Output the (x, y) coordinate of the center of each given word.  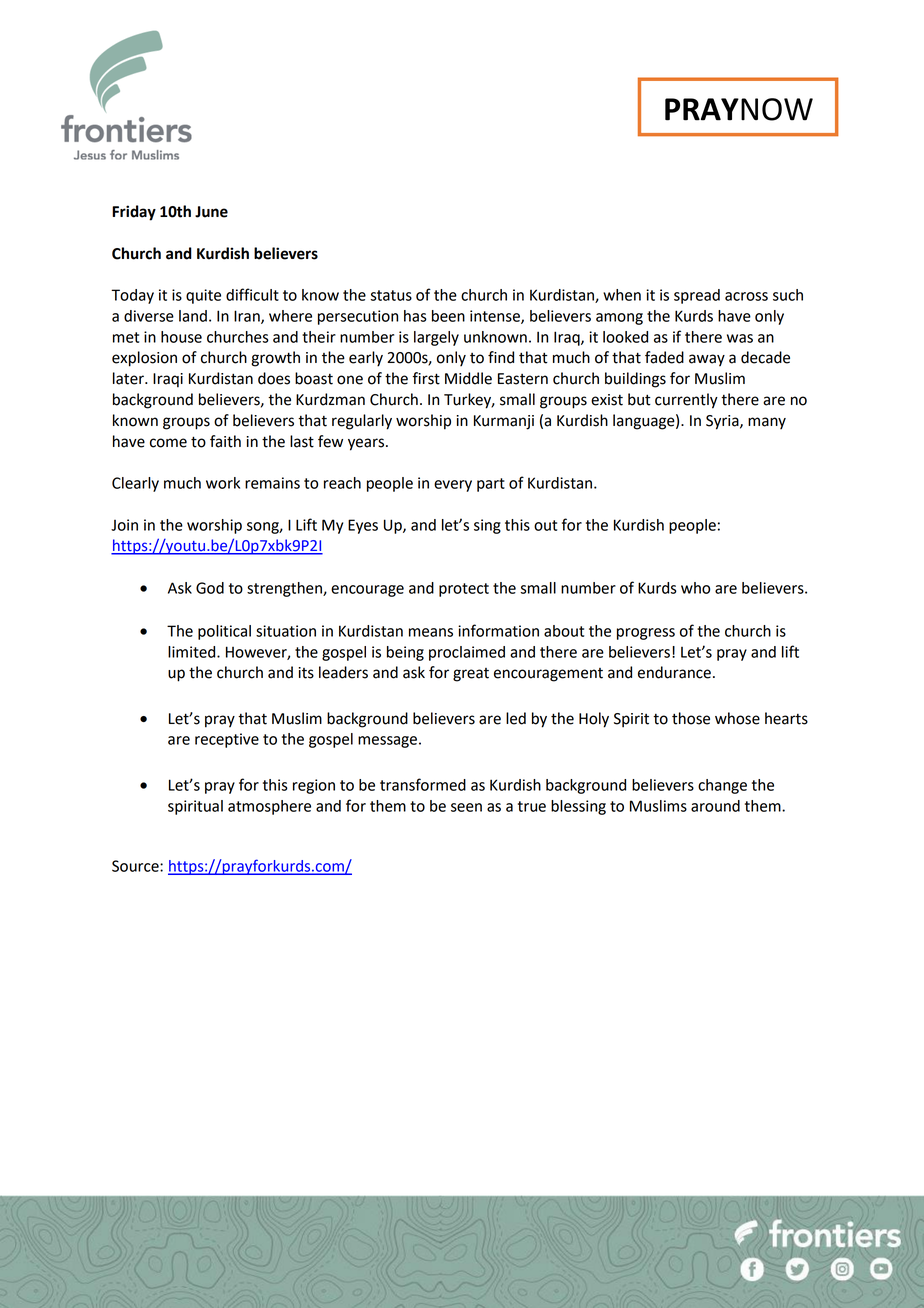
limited (193, 652)
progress (646, 634)
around (715, 806)
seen (466, 807)
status (391, 295)
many (767, 423)
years (367, 444)
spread (697, 296)
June (211, 212)
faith (225, 441)
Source (136, 866)
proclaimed (467, 653)
